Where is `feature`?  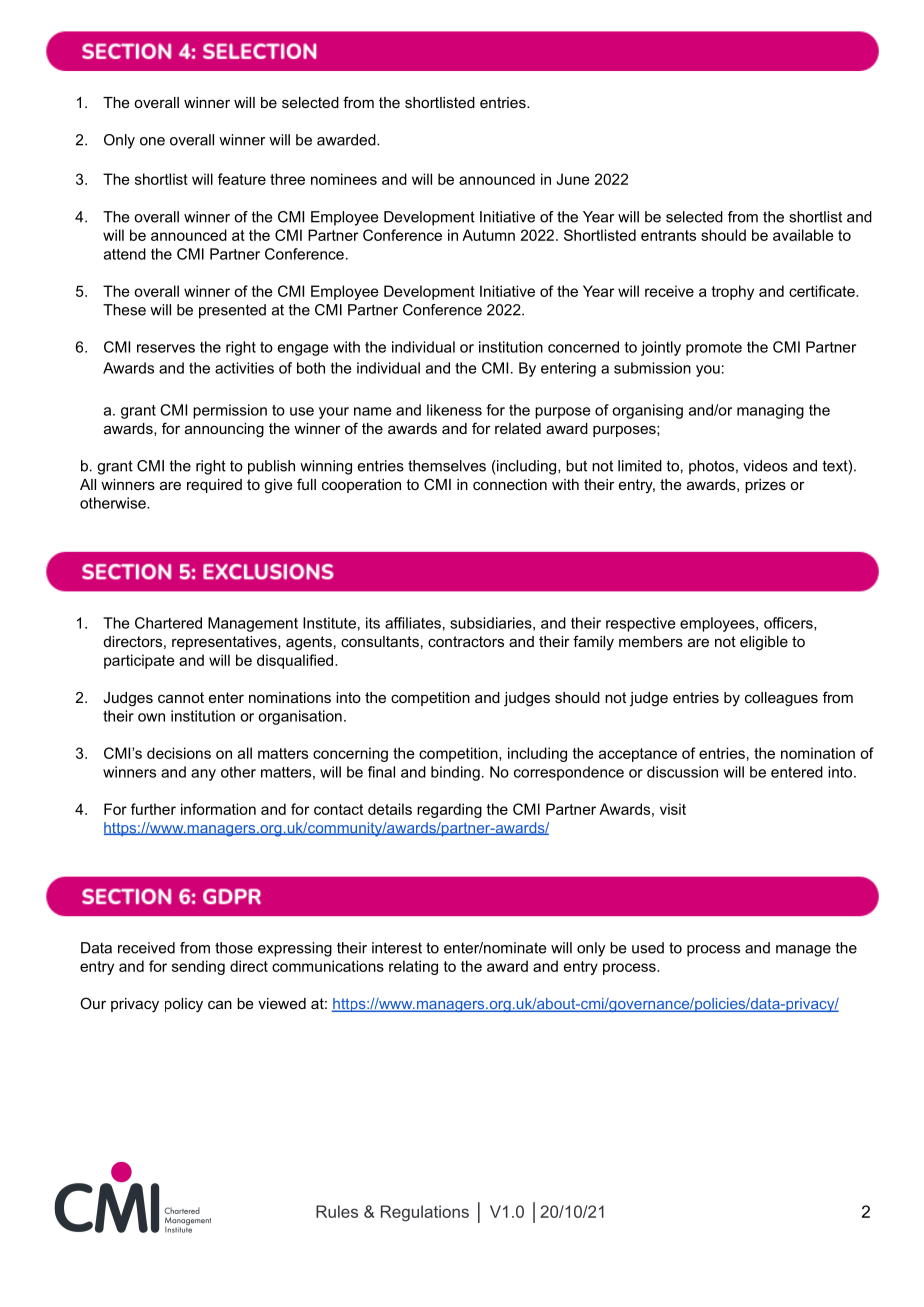
feature is located at coordinates (242, 179).
